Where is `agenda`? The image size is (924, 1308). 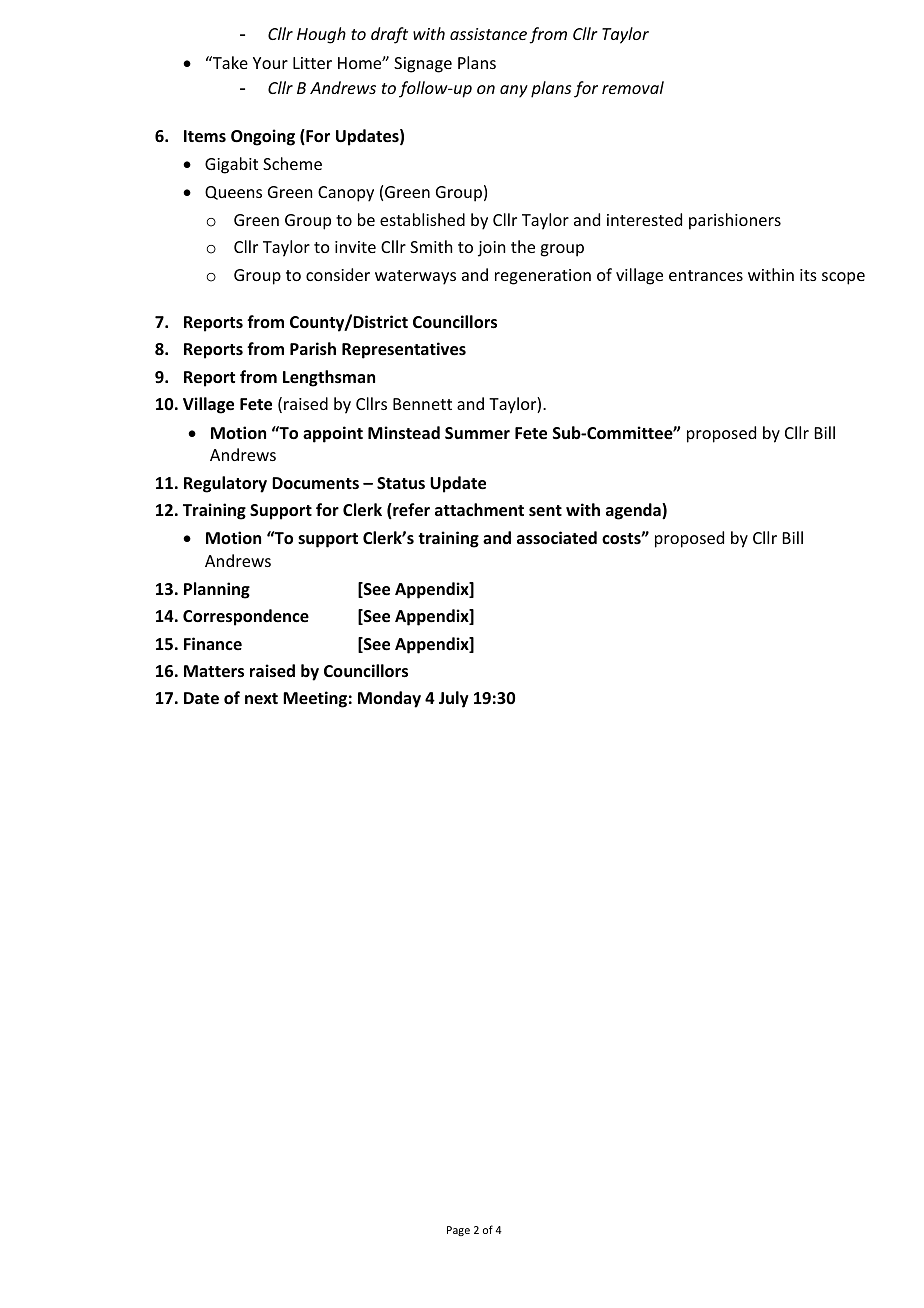
agenda is located at coordinates (634, 511).
